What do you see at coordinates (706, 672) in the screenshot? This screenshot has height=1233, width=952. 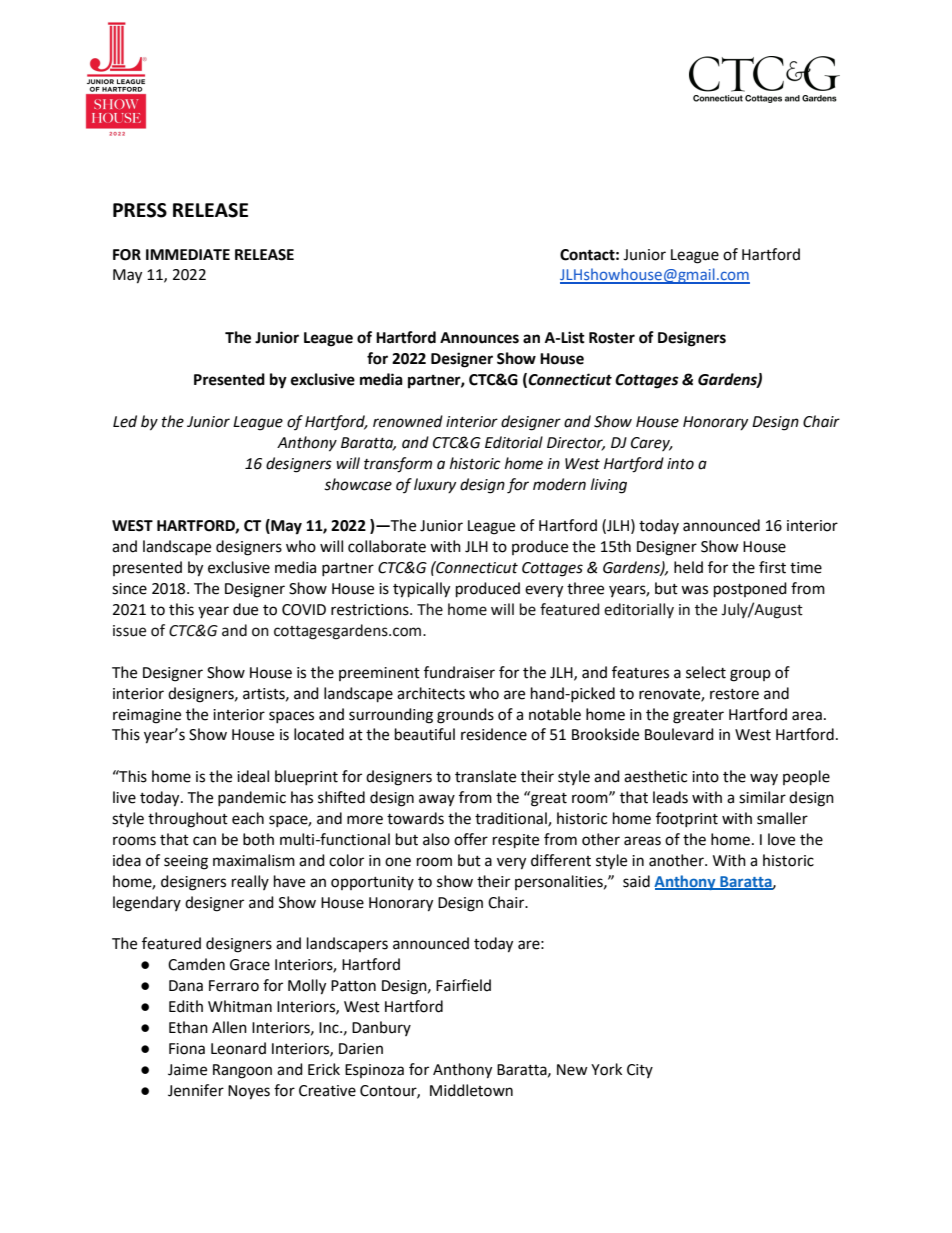 I see `select` at bounding box center [706, 672].
